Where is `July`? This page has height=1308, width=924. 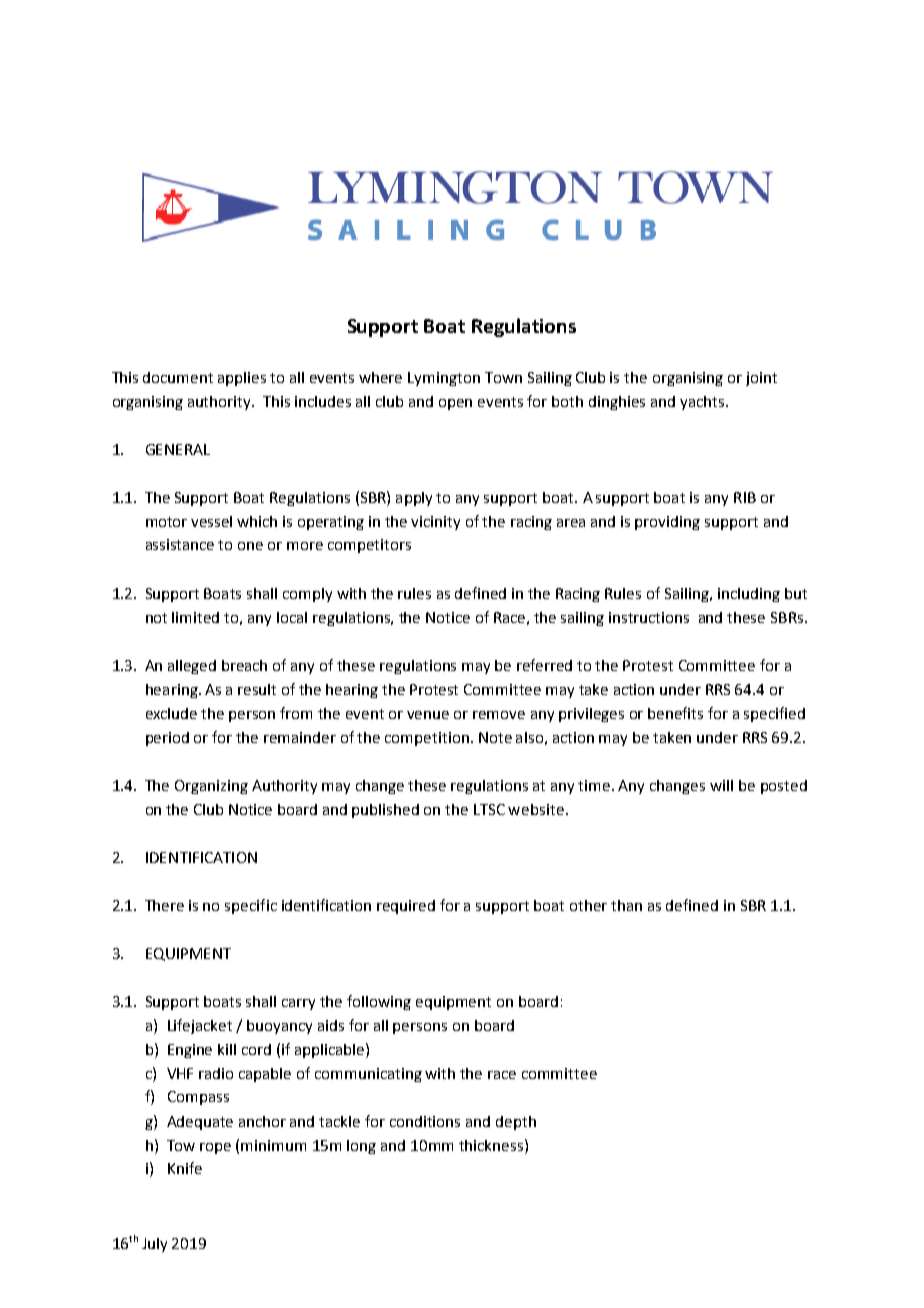
July is located at coordinates (154, 1245).
